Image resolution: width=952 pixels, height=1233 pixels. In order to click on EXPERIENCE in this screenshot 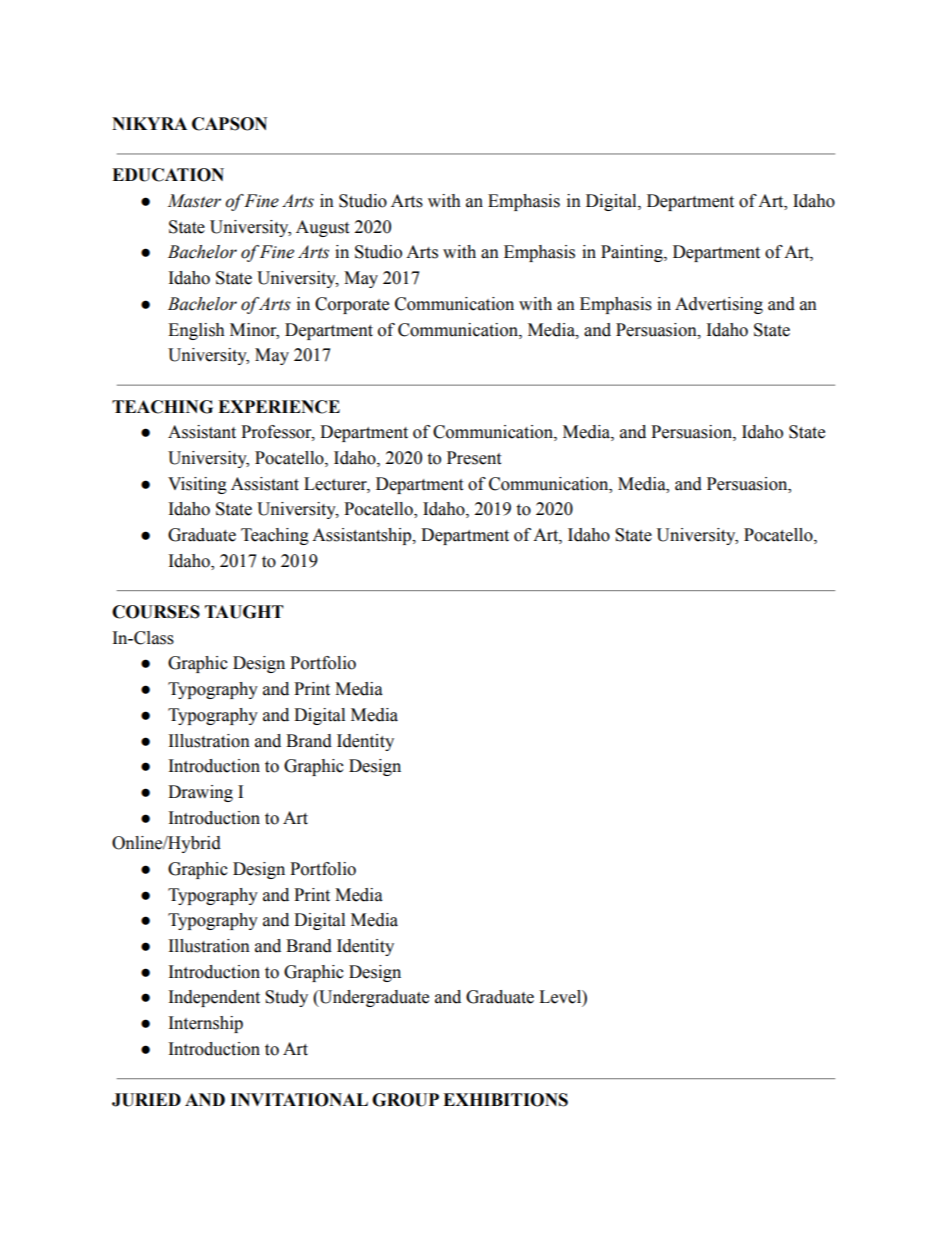, I will do `click(279, 407)`.
